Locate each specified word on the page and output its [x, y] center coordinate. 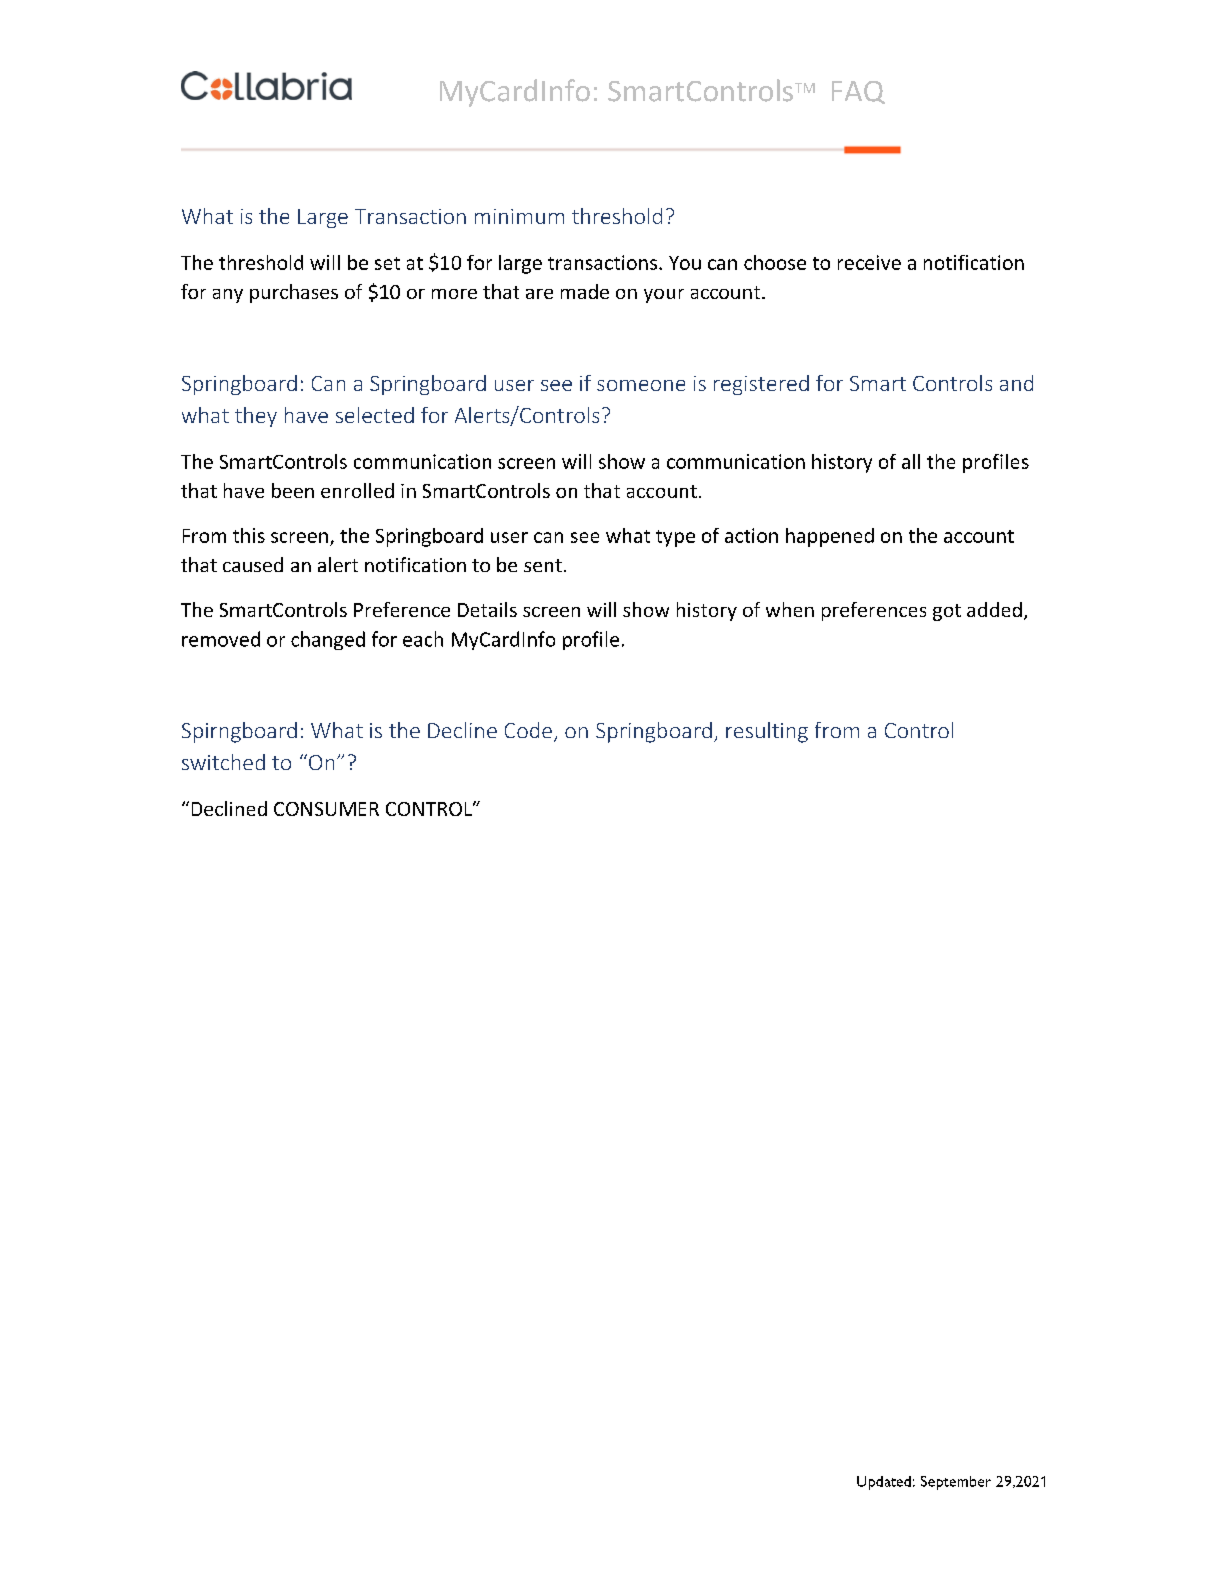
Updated [884, 1483]
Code [528, 730]
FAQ [858, 92]
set [387, 263]
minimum [519, 216]
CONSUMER [326, 809]
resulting [767, 732]
